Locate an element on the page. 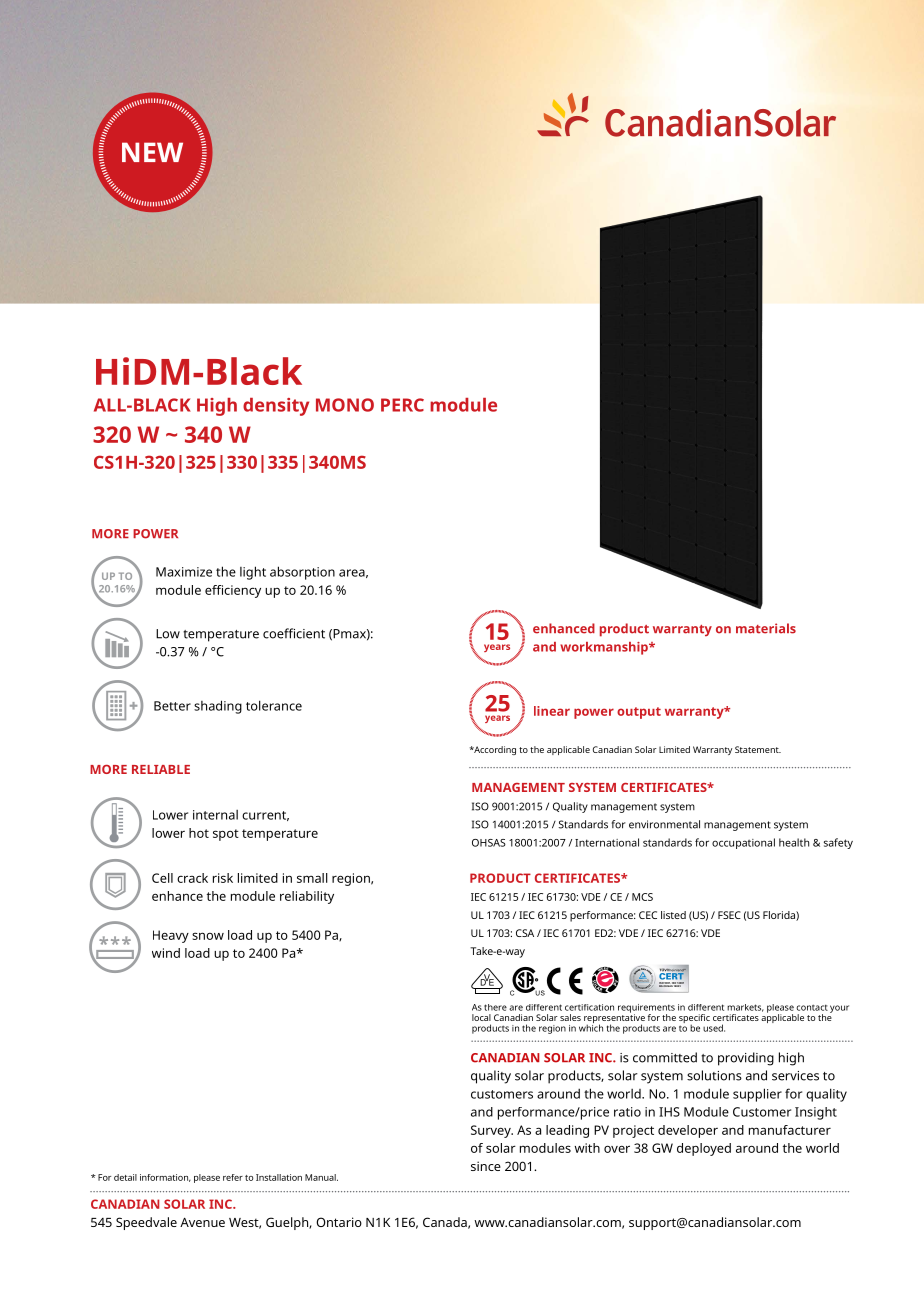 Image resolution: width=924 pixels, height=1297 pixels. efficiency is located at coordinates (233, 591).
